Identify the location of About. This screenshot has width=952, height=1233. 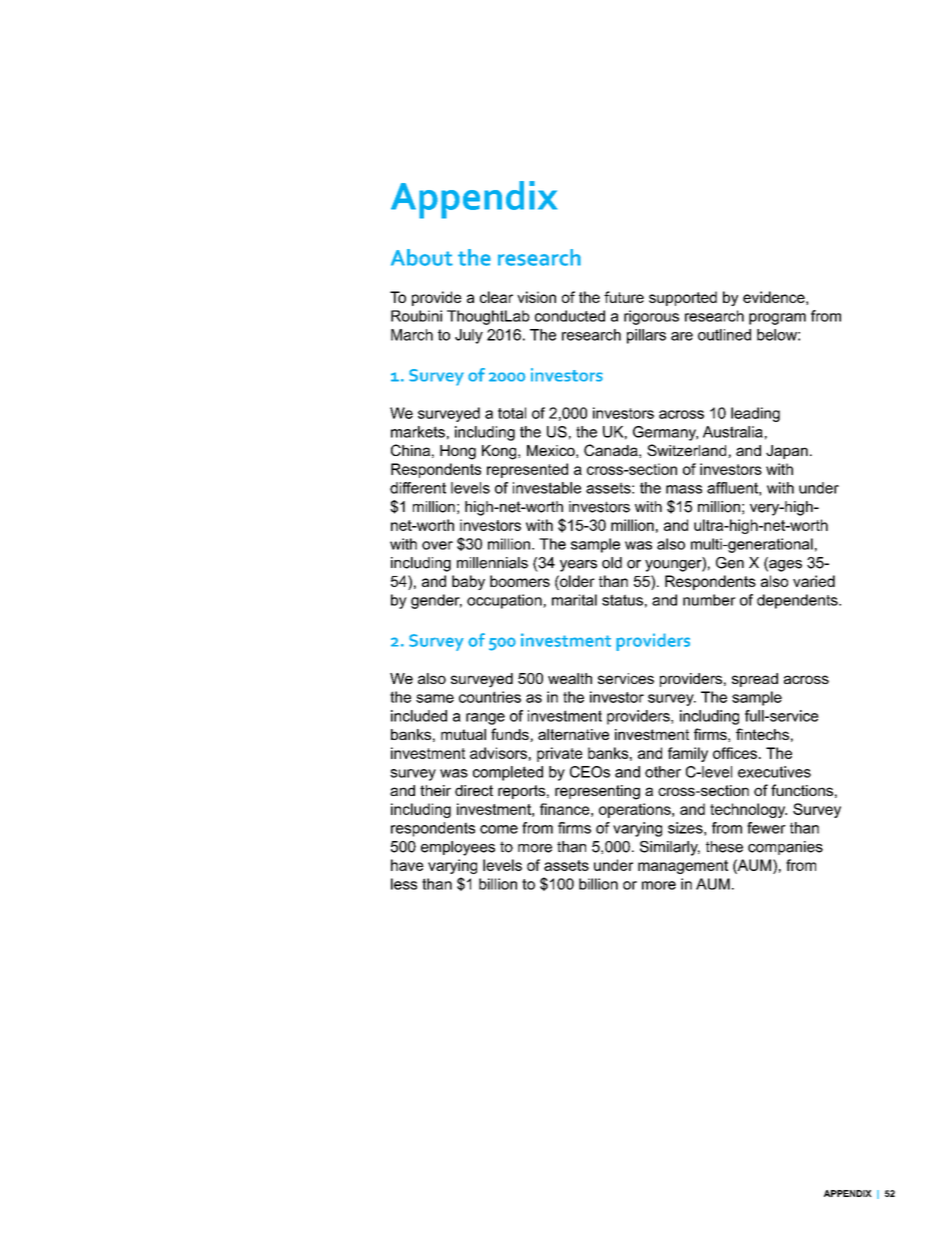
(422, 257).
